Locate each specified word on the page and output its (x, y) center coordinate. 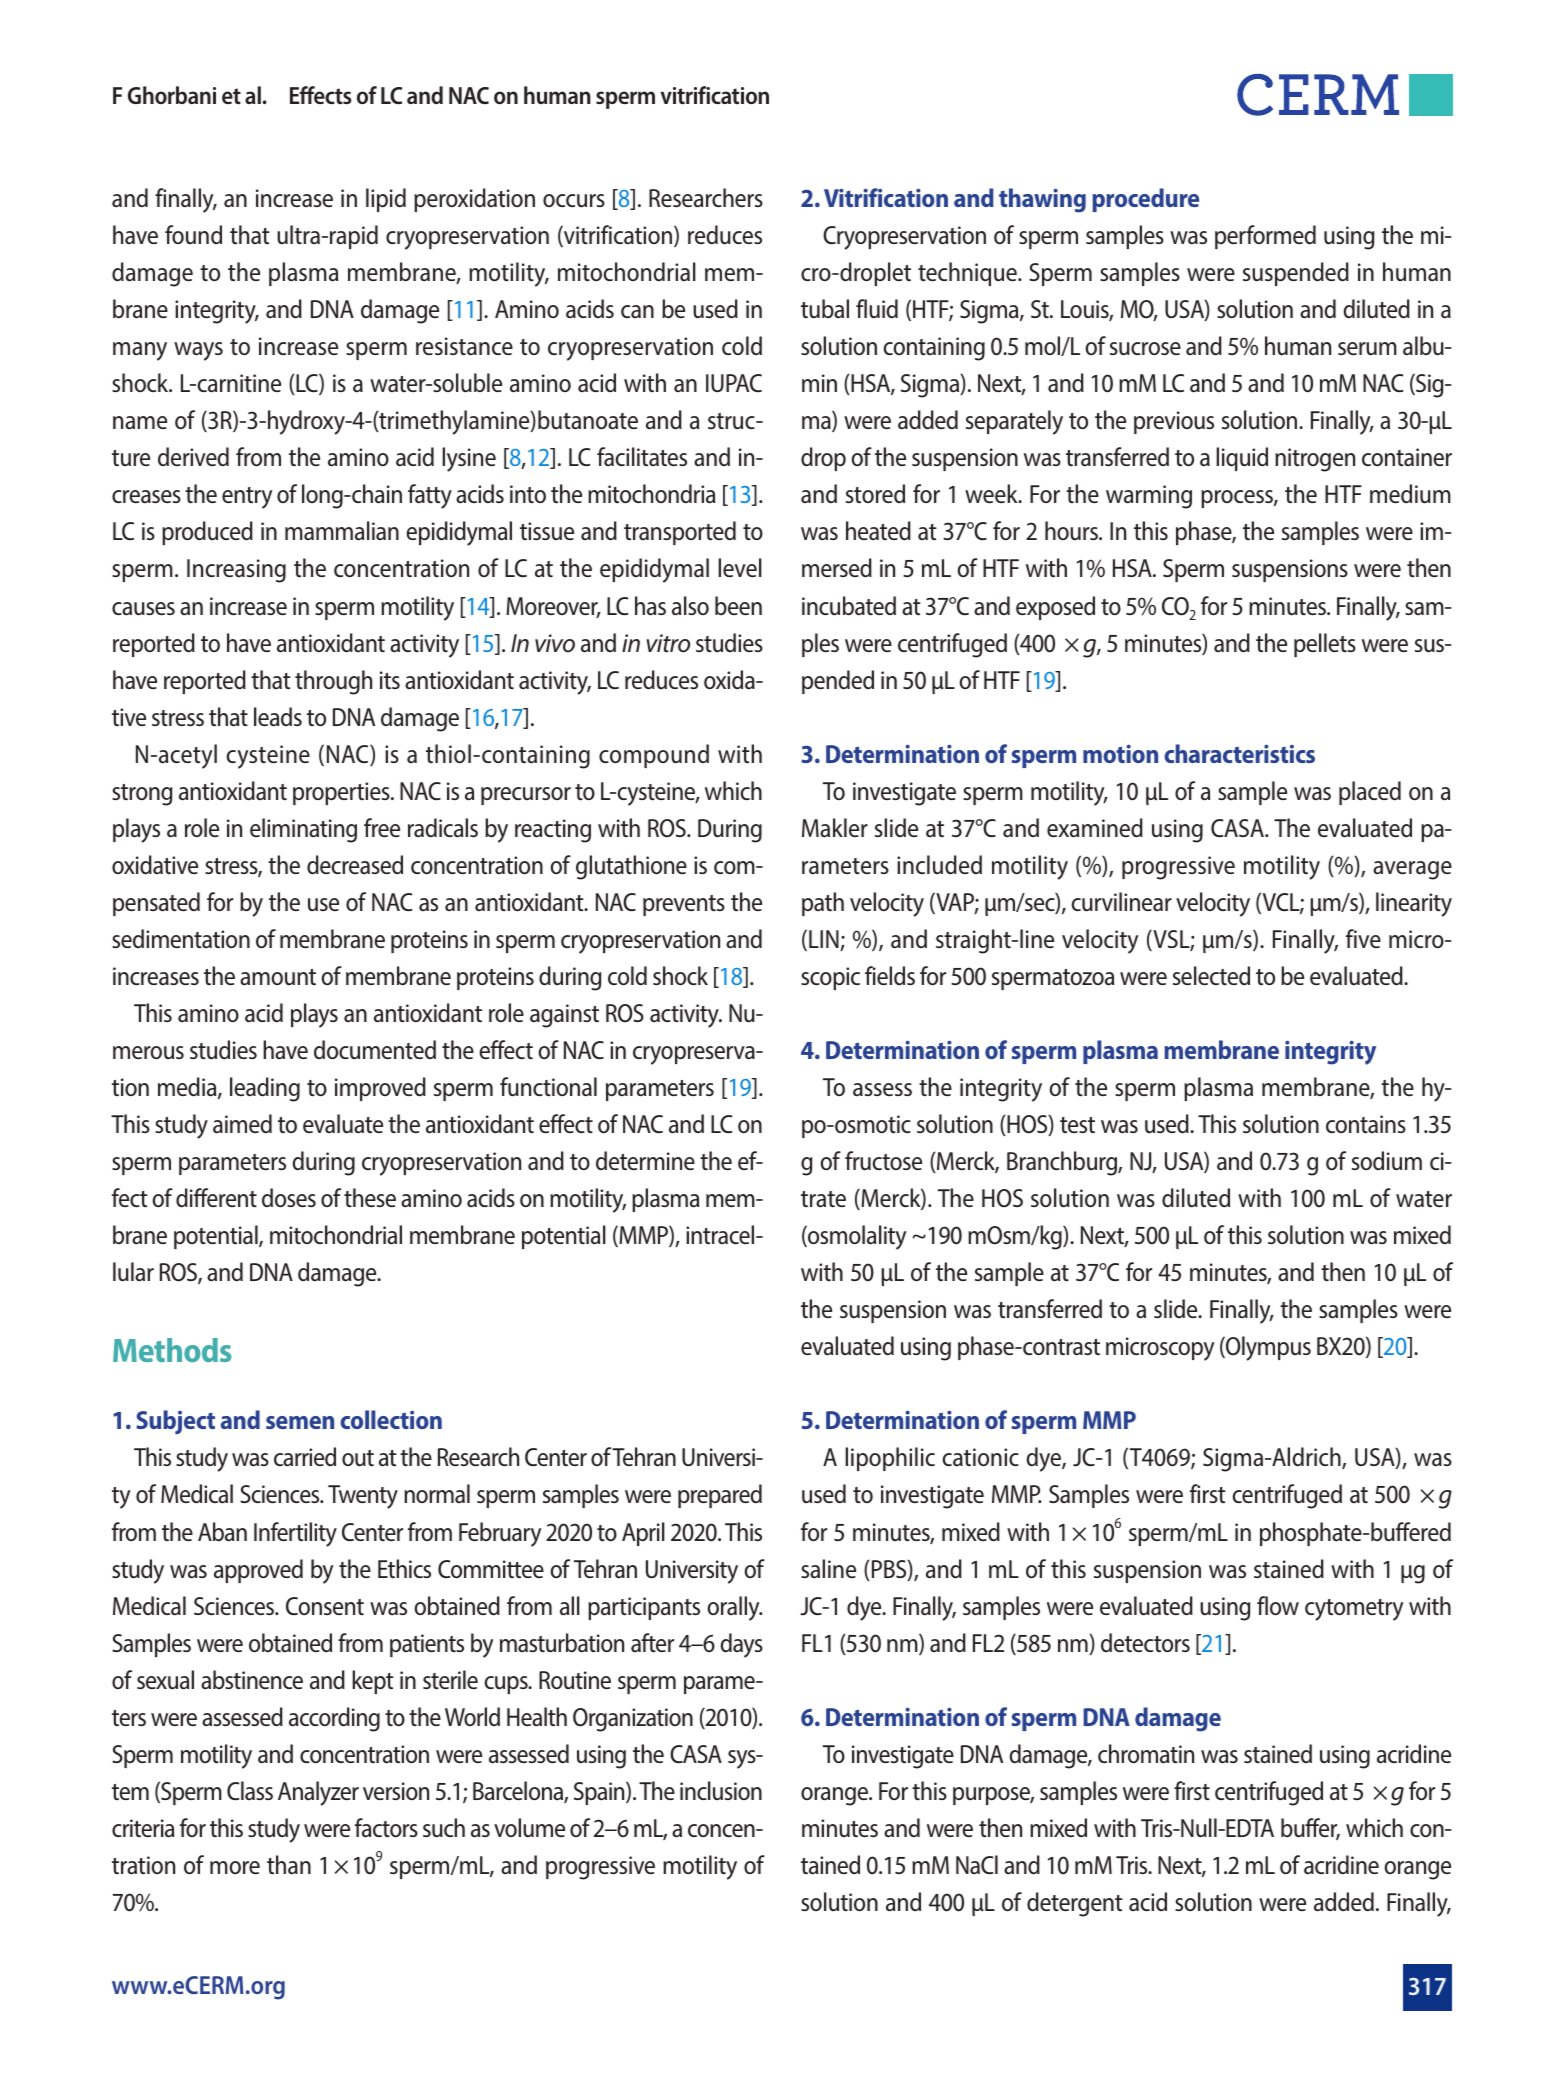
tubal (825, 309)
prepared (720, 1496)
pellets (1325, 645)
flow (1278, 1605)
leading (265, 1089)
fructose (883, 1160)
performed (1265, 237)
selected (1211, 975)
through (333, 682)
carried (305, 1457)
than (289, 1864)
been (738, 605)
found (193, 234)
